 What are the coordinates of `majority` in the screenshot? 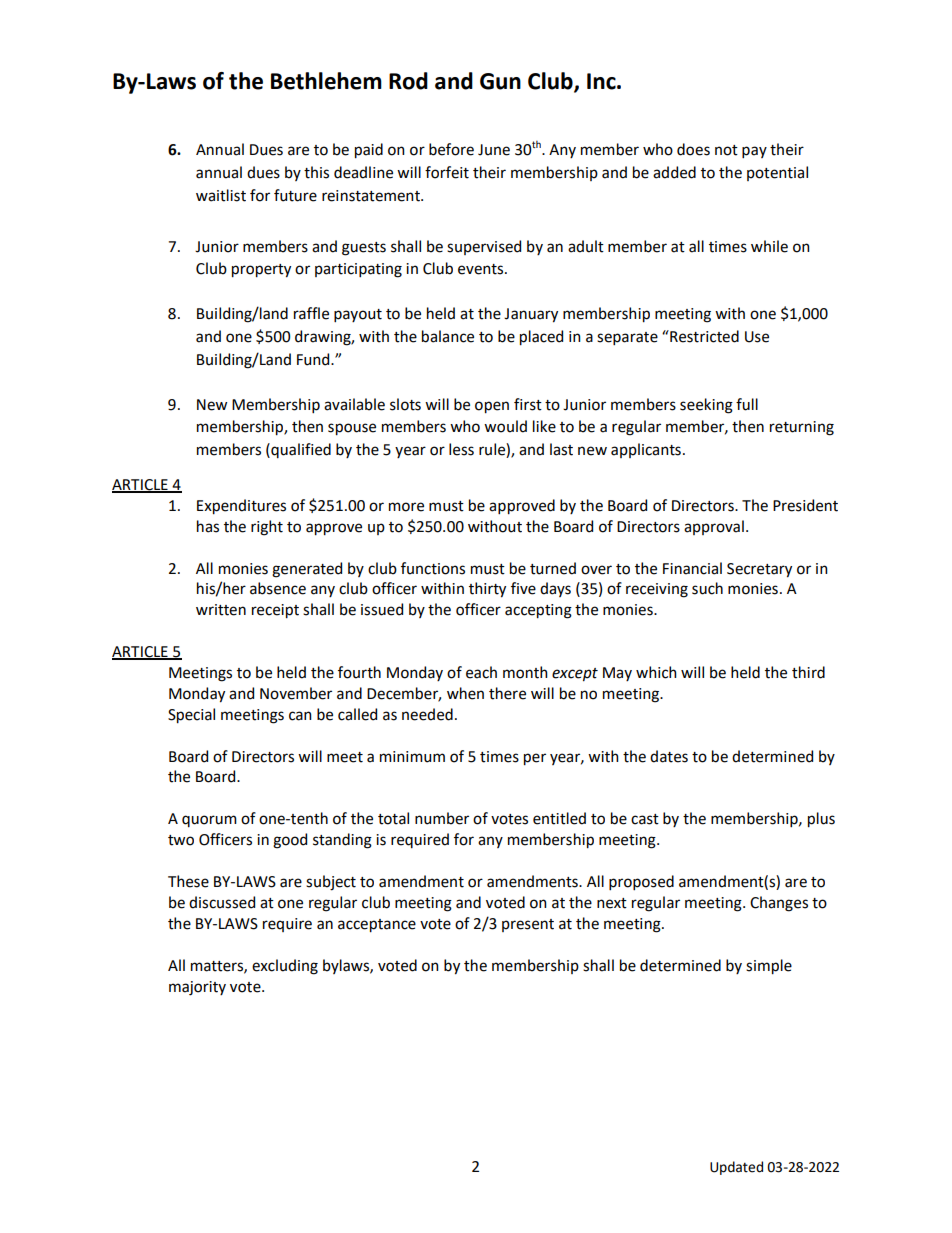 It's located at (197, 988).
